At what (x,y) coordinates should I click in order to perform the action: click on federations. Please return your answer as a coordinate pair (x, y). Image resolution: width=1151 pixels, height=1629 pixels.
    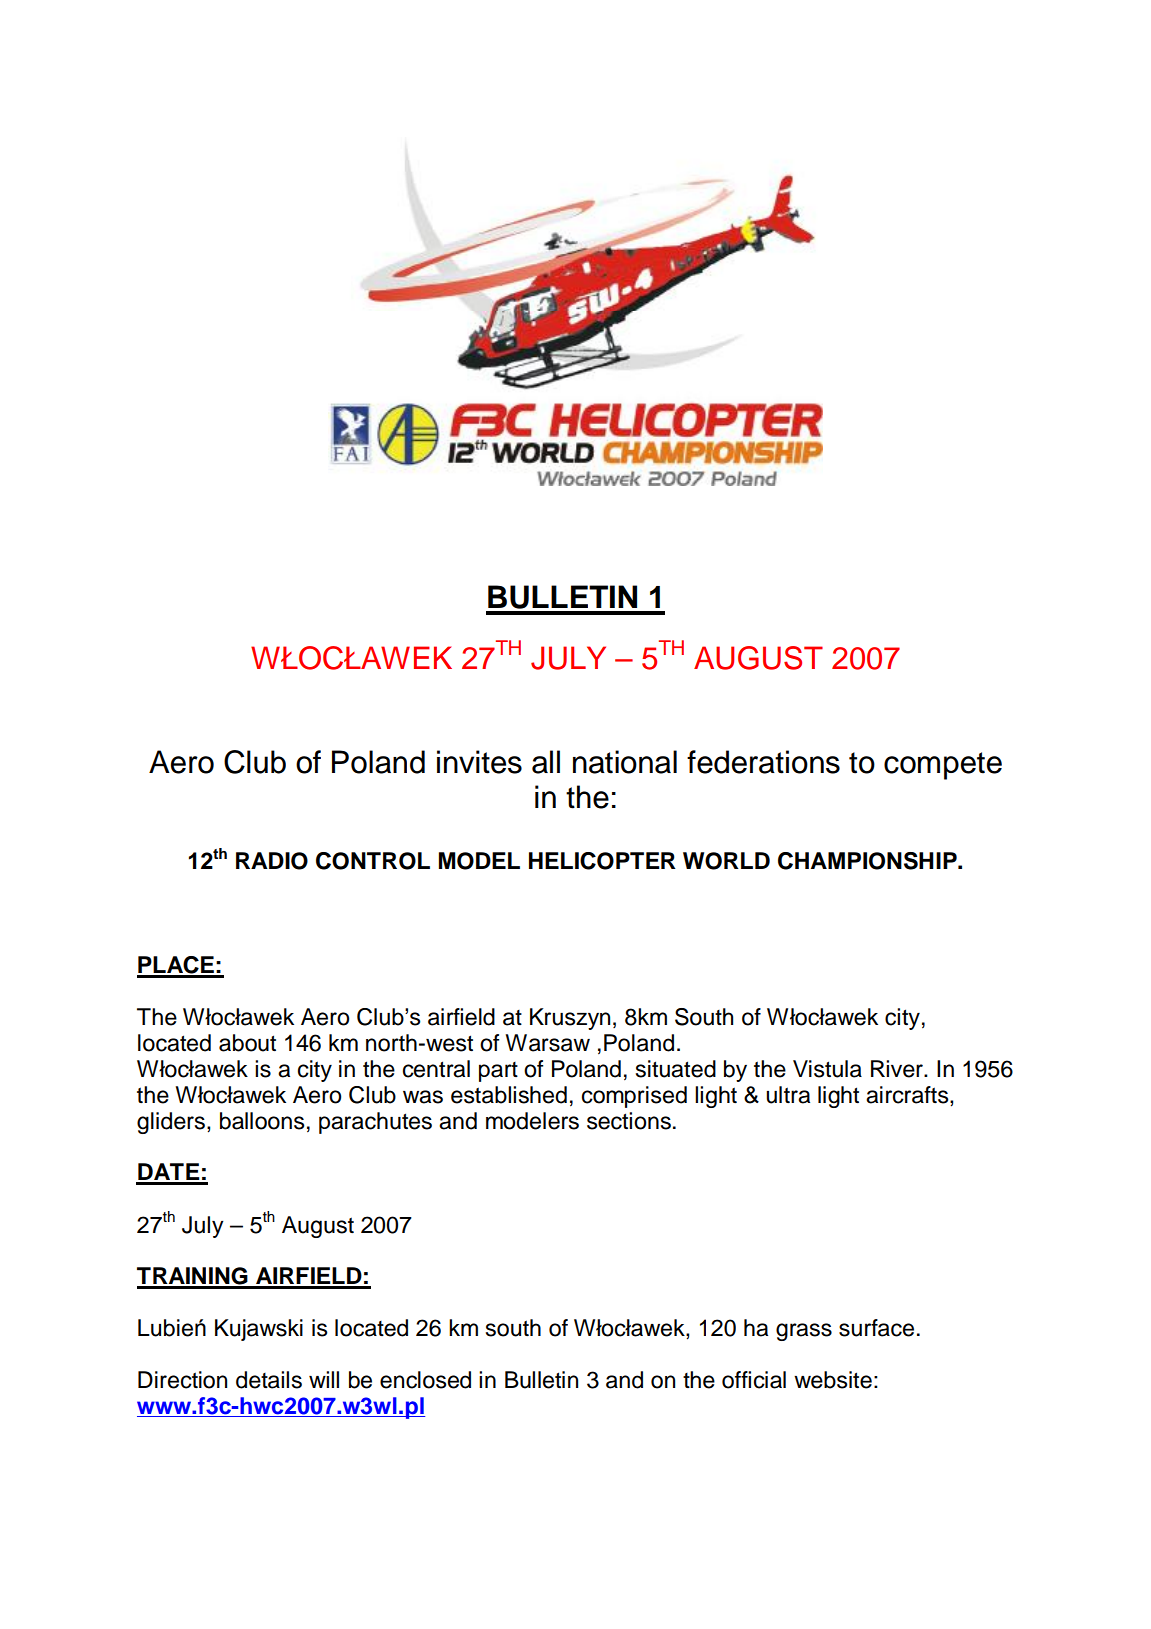
    Looking at the image, I should click on (763, 762).
